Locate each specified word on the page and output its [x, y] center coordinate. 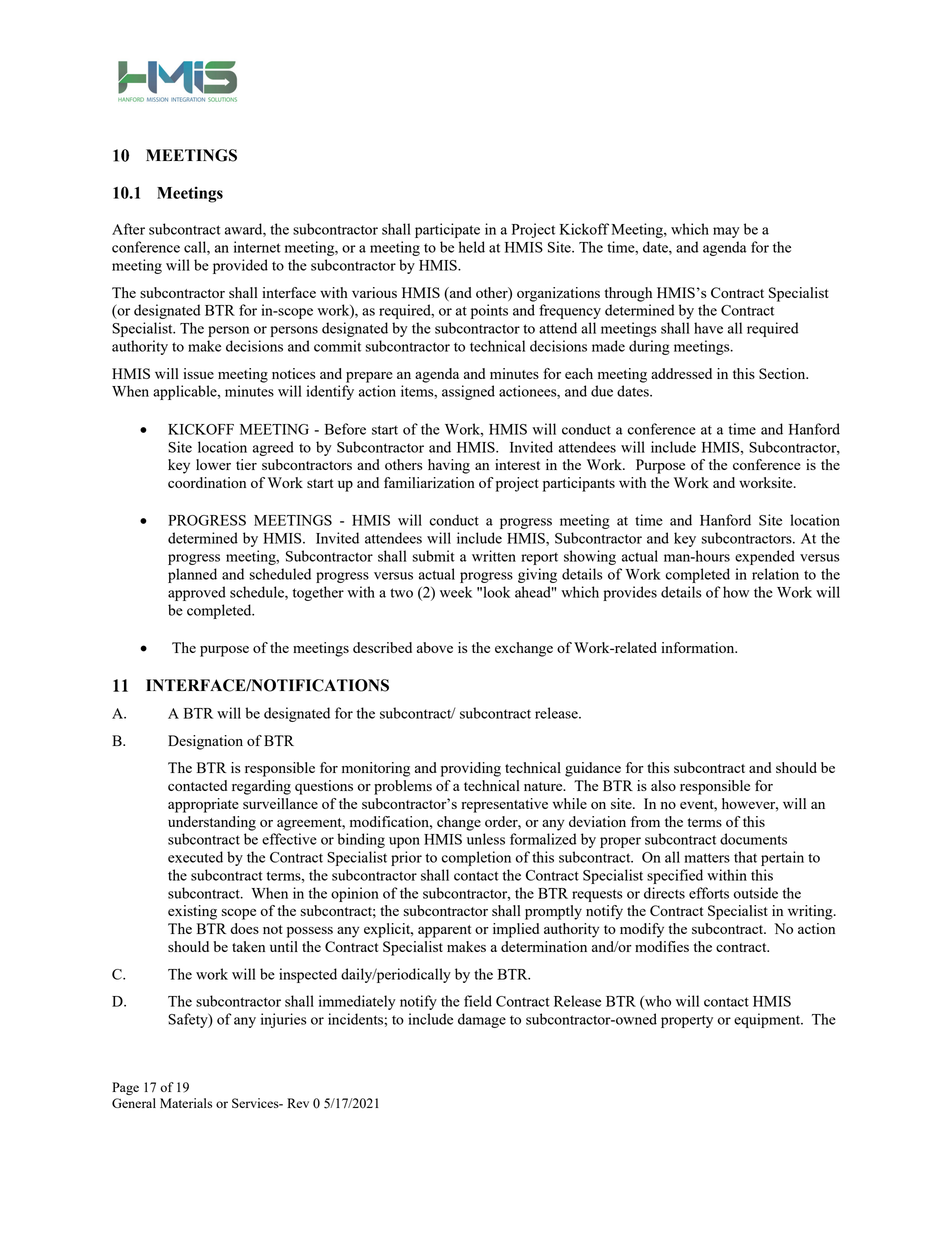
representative [504, 805]
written [494, 556]
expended [765, 557]
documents [753, 839]
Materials [186, 1103]
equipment [768, 1020]
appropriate [203, 805]
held [472, 247]
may [726, 232]
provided [240, 266]
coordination [207, 482]
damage [482, 1020]
